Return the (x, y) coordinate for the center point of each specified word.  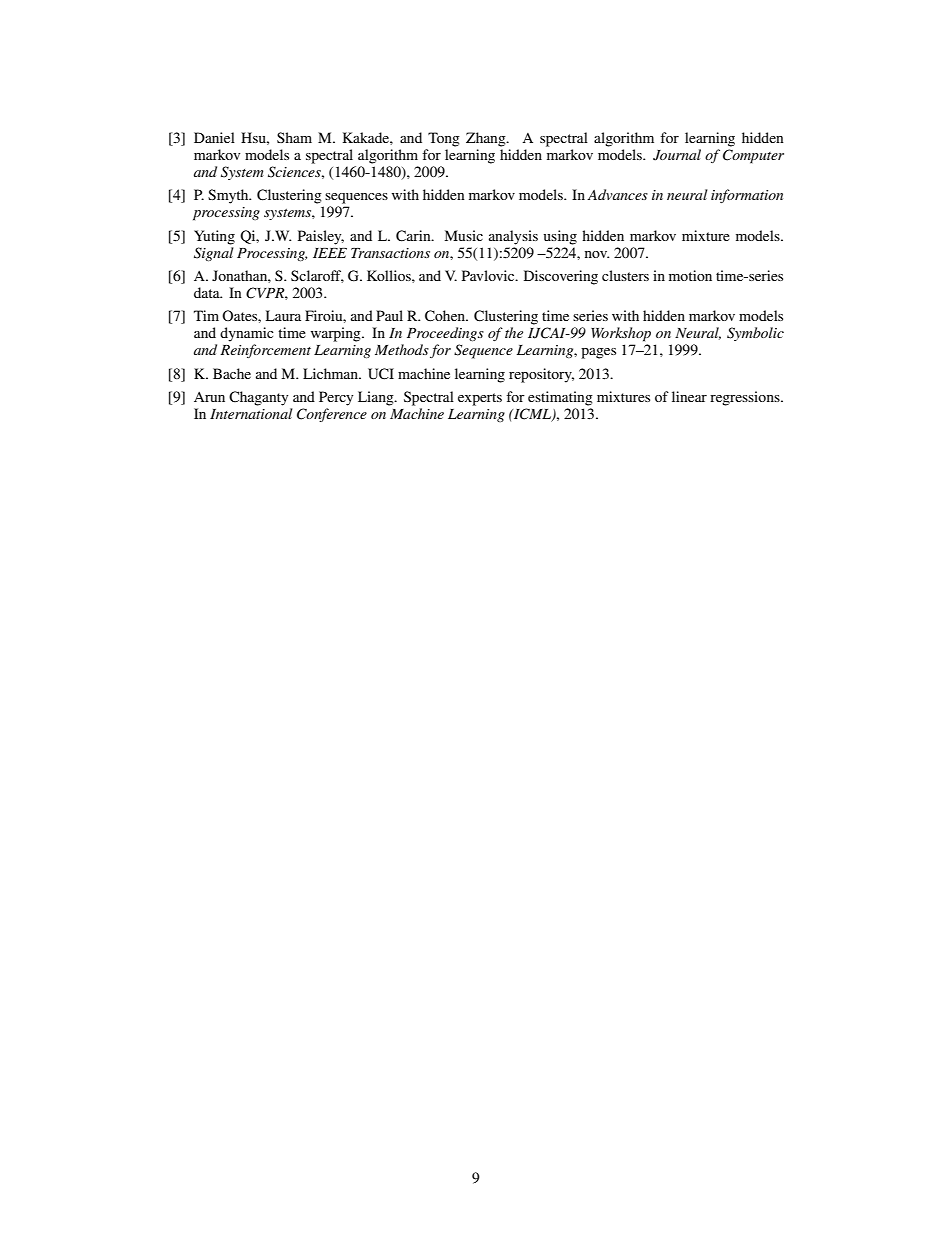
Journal (677, 155)
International (251, 413)
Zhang (487, 139)
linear (689, 396)
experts (480, 399)
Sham (294, 137)
